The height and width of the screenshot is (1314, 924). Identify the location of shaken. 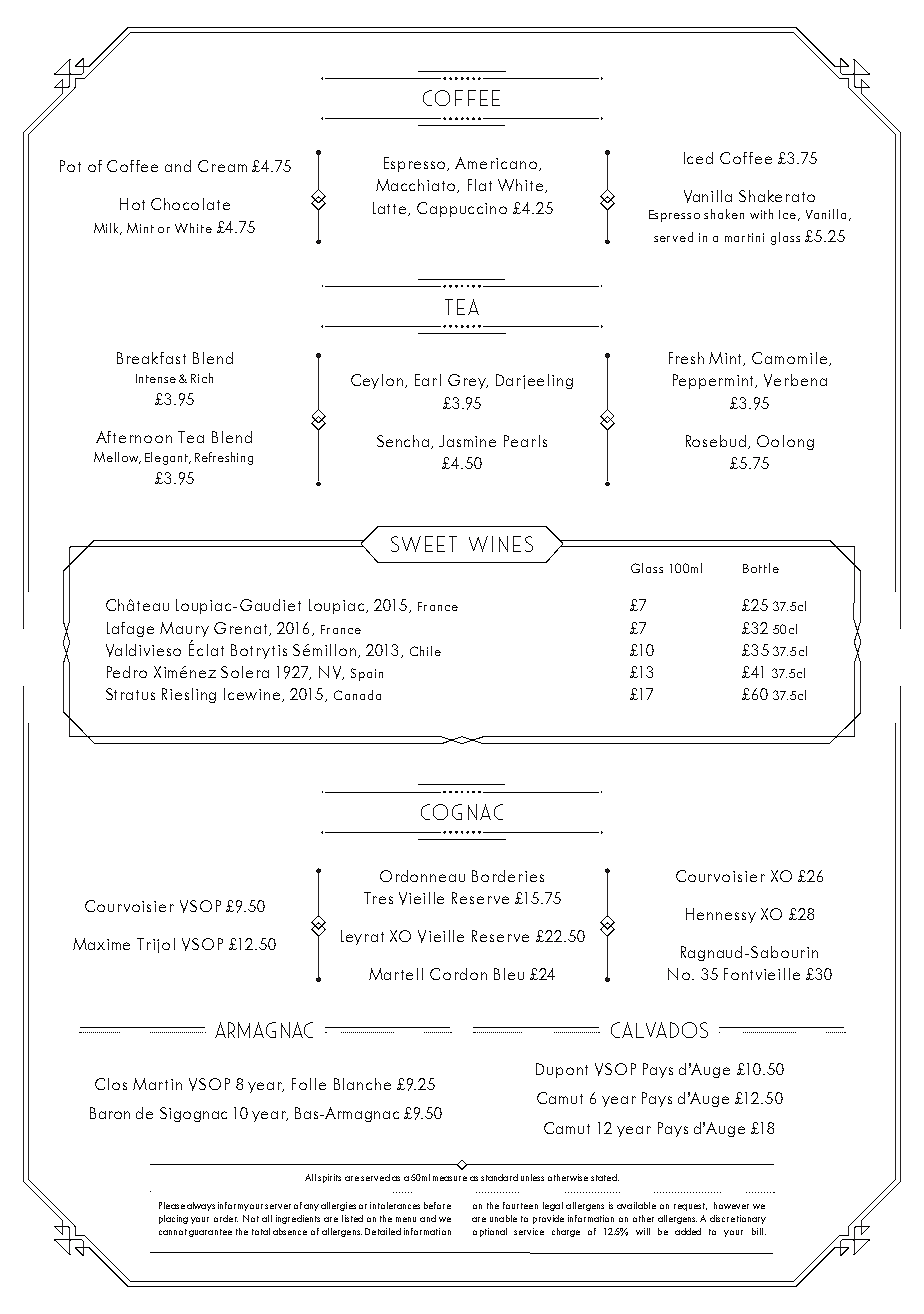
(724, 214).
